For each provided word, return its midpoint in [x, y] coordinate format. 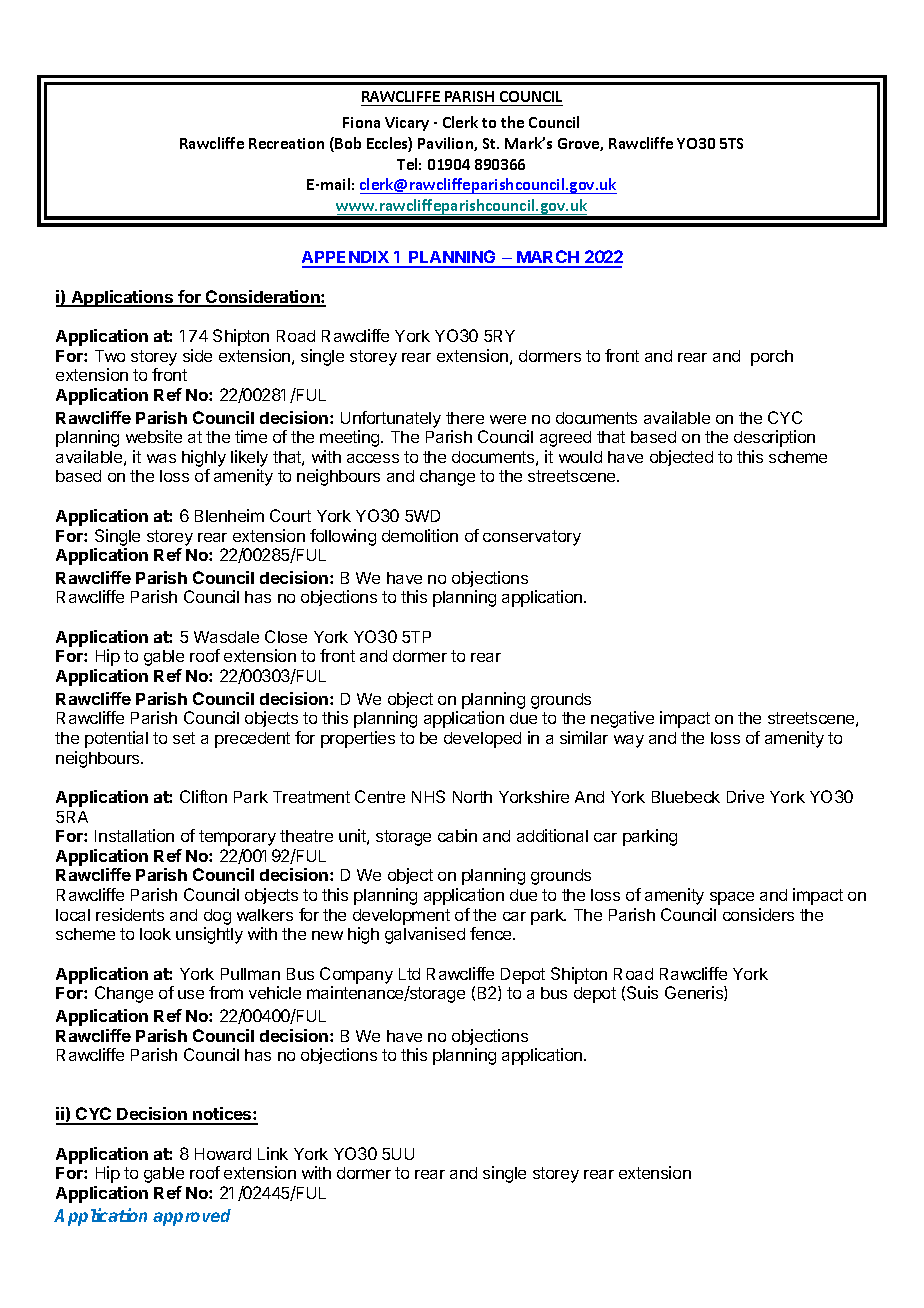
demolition [420, 535]
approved [192, 1217]
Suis [642, 992]
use [191, 994]
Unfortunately [391, 419]
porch [772, 358]
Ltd [409, 974]
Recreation [286, 143]
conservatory [532, 538]
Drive [745, 796]
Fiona [361, 122]
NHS [428, 796]
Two [110, 356]
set [184, 738]
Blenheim [229, 515]
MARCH [548, 258]
